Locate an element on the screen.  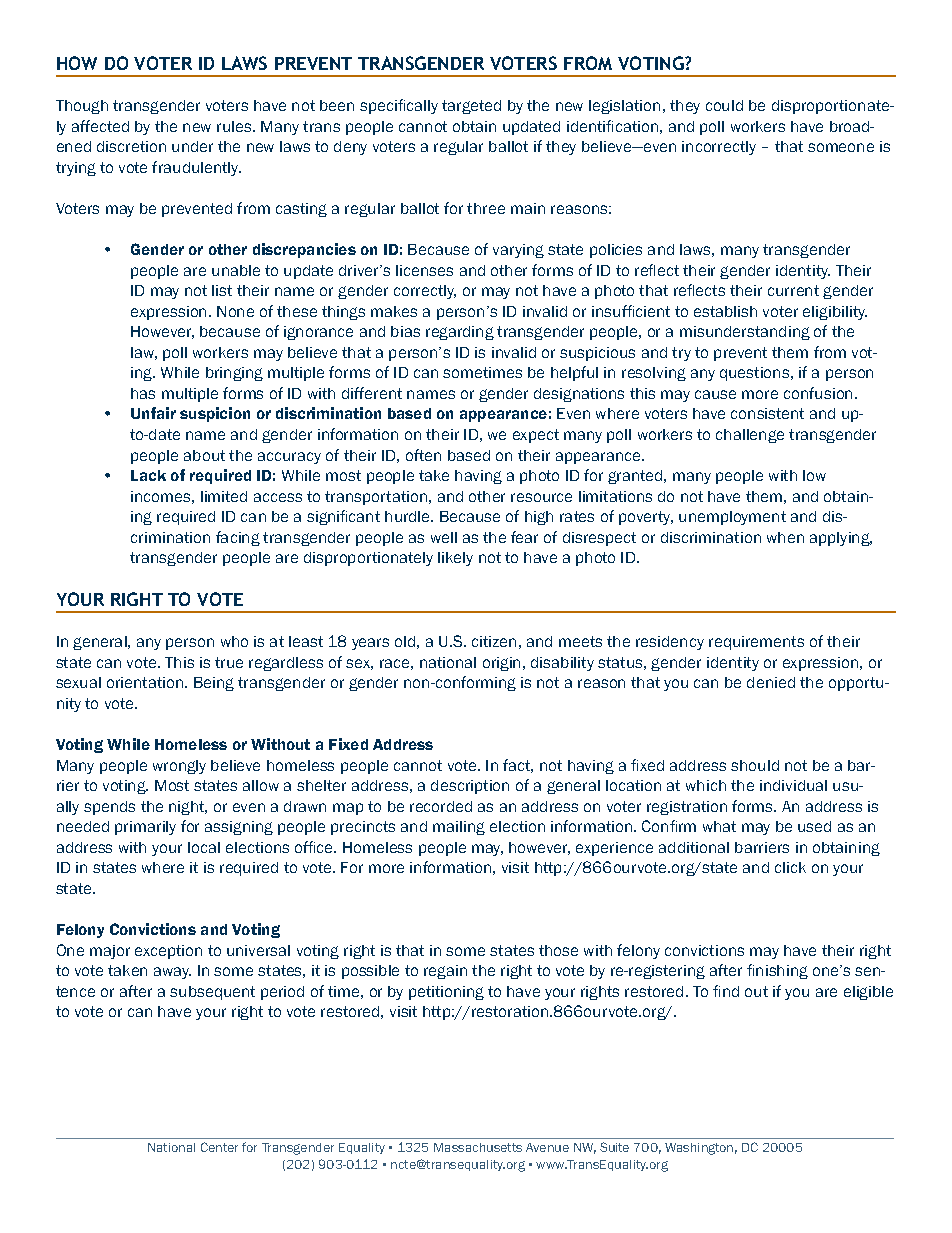
could is located at coordinates (724, 105).
